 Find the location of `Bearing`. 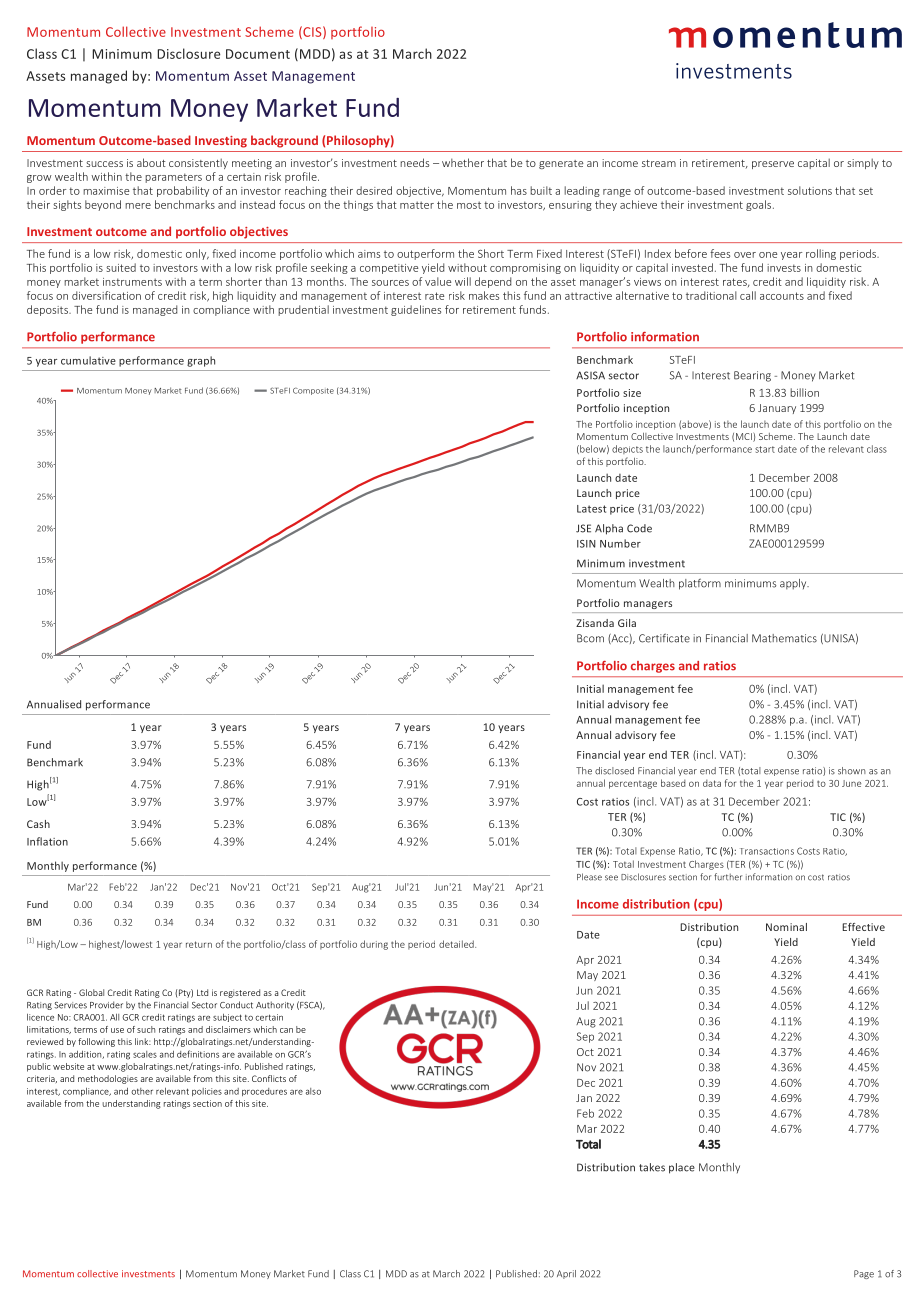

Bearing is located at coordinates (752, 376).
